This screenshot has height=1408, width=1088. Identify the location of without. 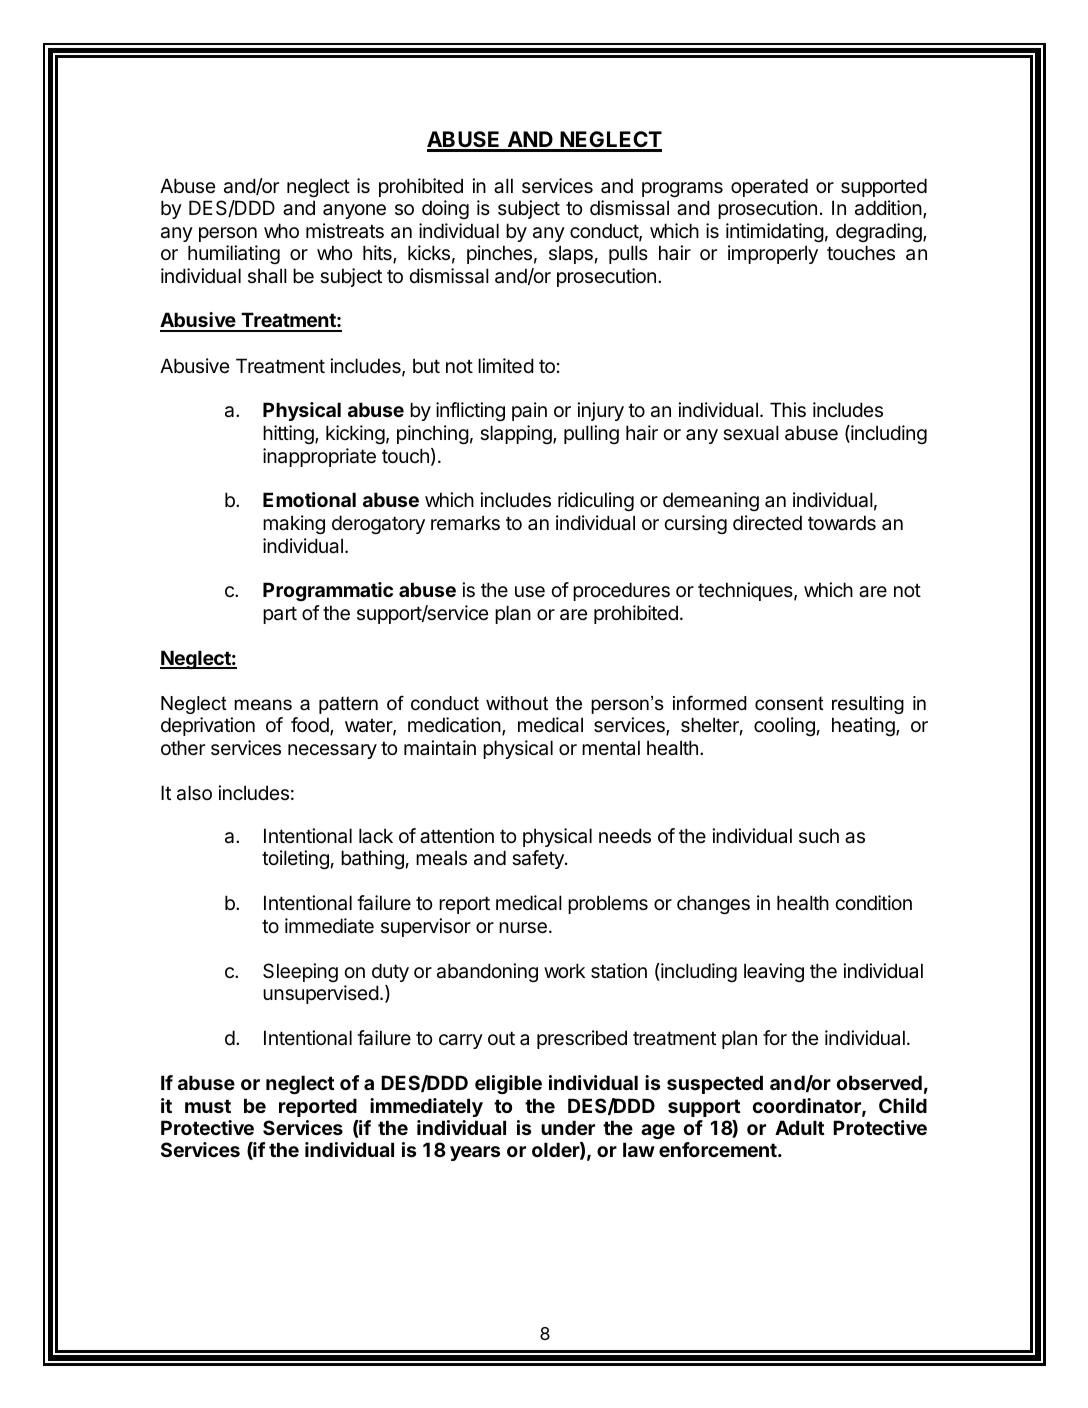
(517, 703).
